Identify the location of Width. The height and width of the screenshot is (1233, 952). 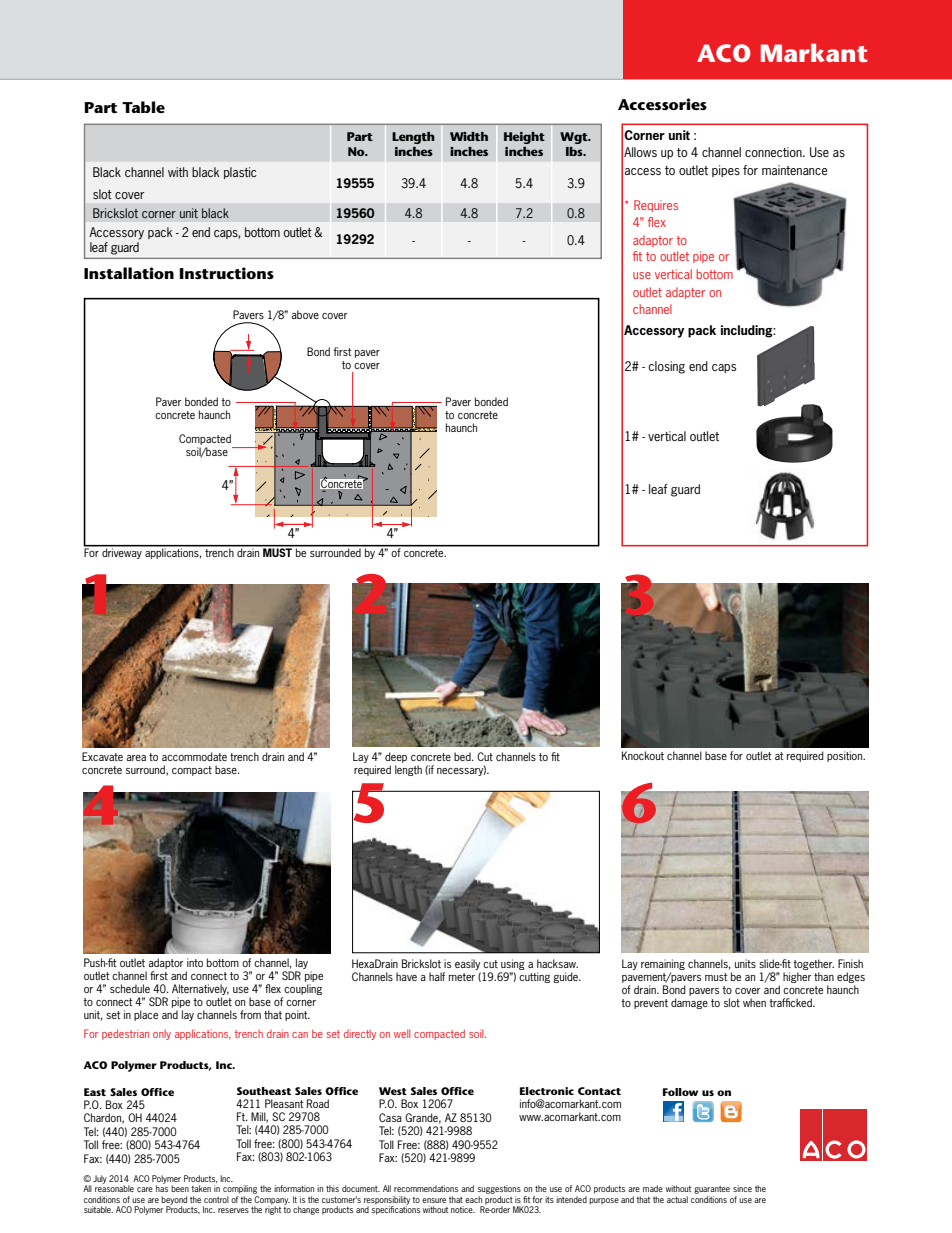
(469, 136).
